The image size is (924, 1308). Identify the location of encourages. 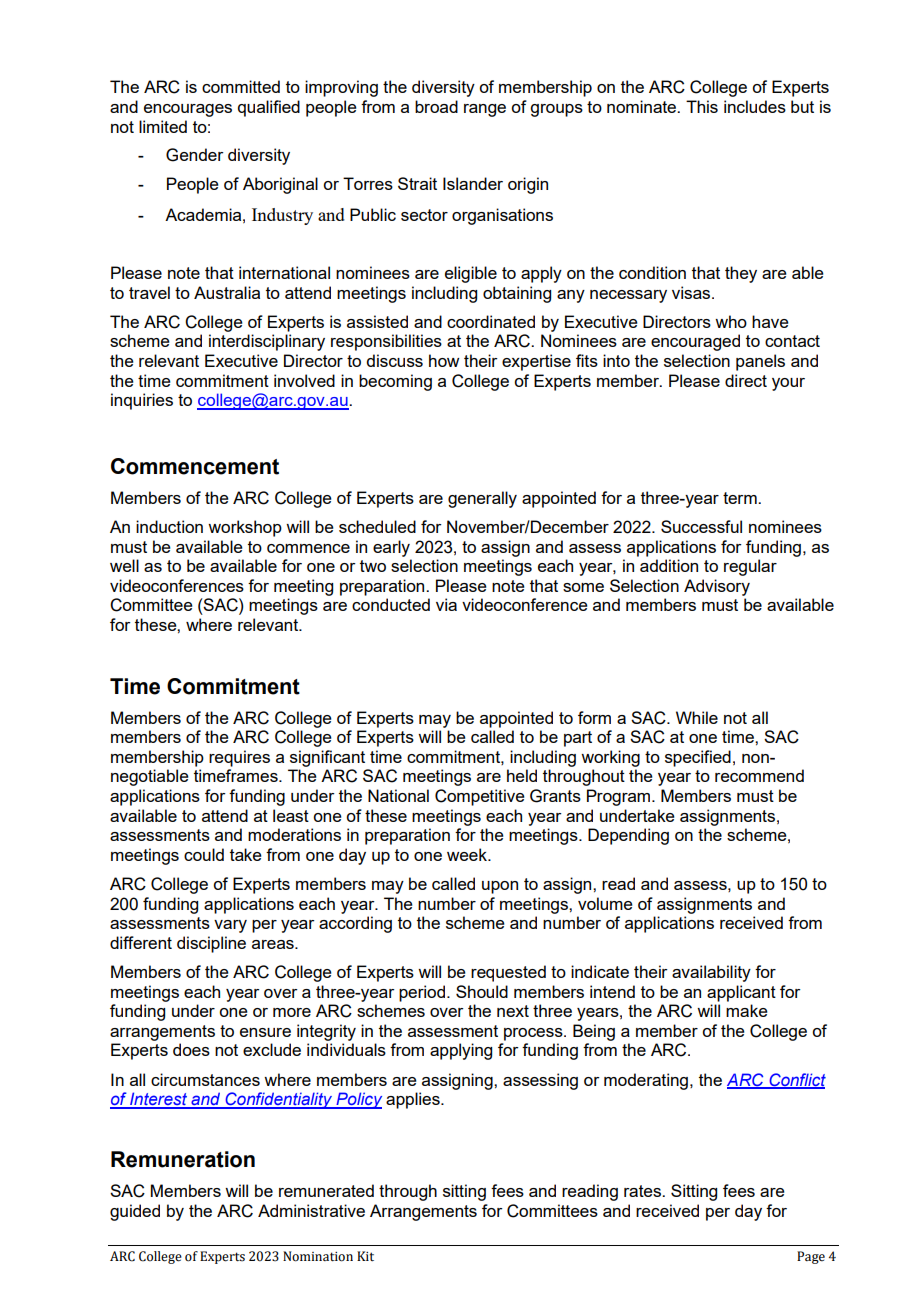
(188, 110).
